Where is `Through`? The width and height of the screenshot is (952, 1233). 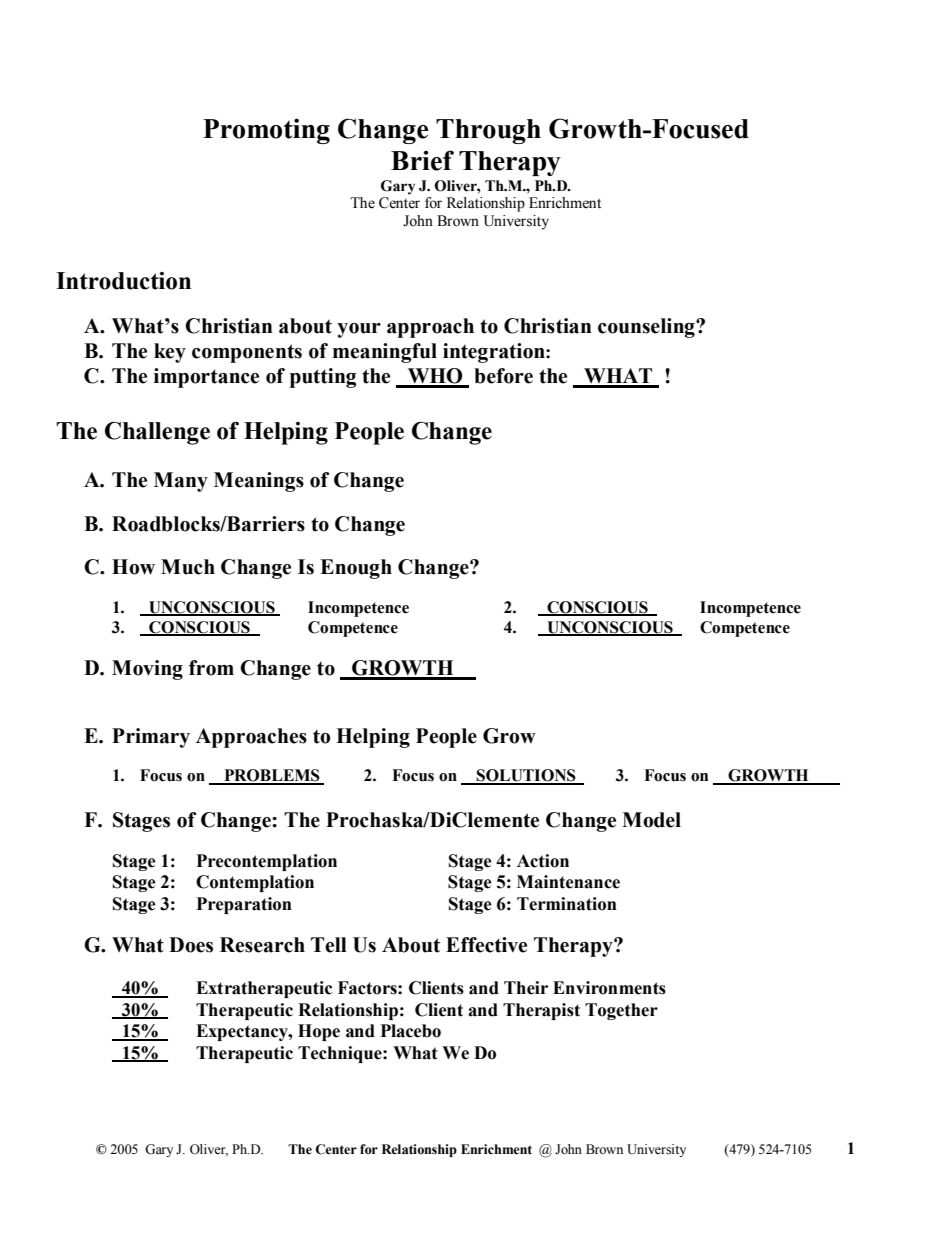 Through is located at coordinates (488, 131).
